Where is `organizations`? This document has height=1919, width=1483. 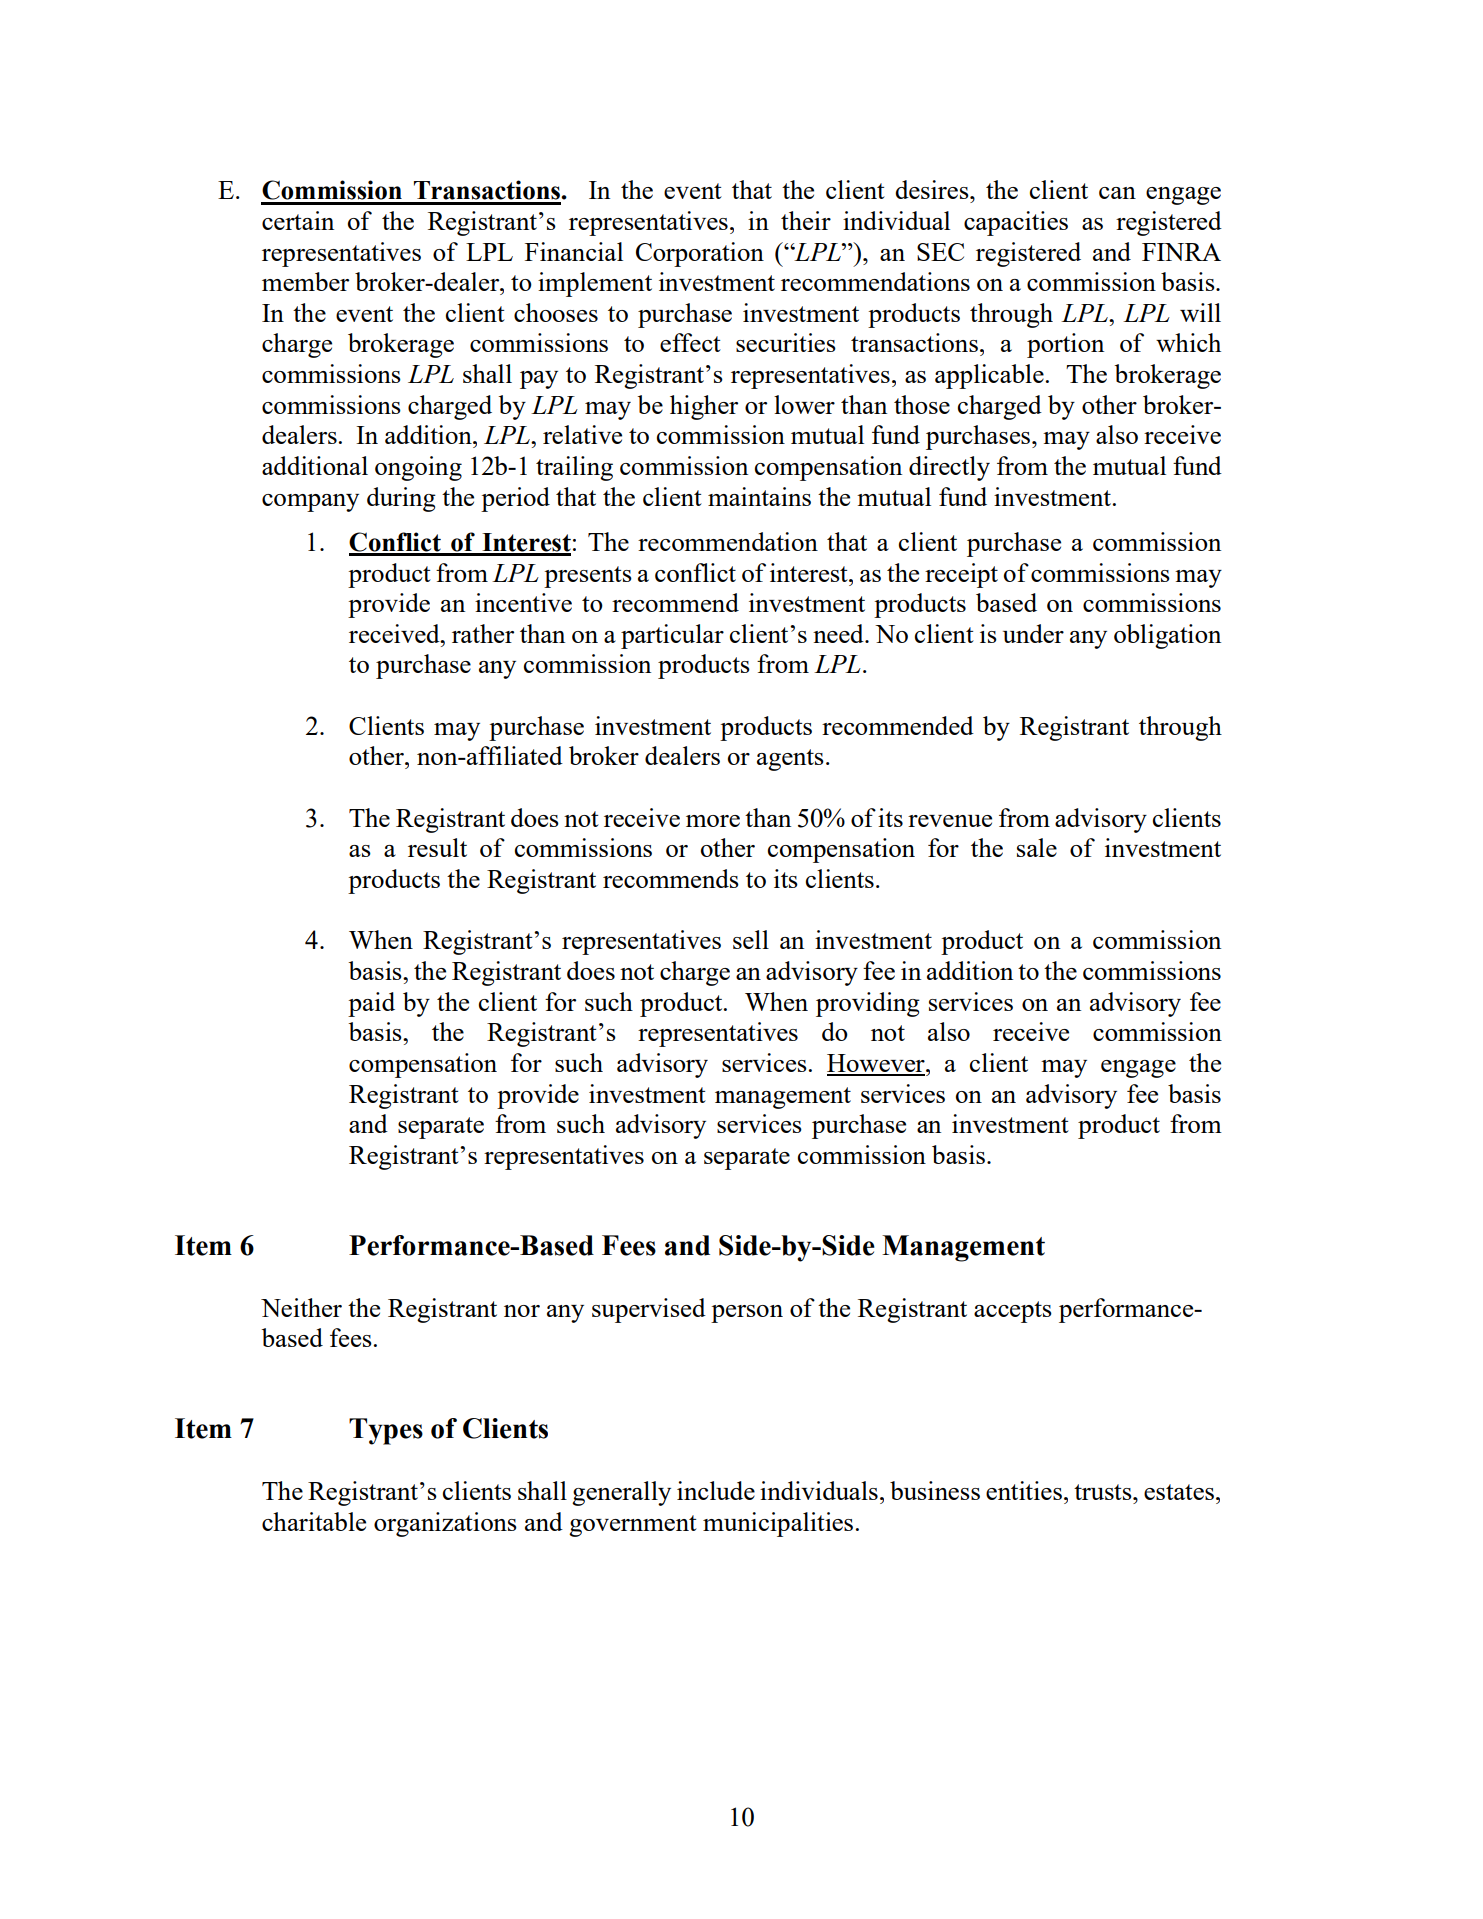 organizations is located at coordinates (445, 1524).
